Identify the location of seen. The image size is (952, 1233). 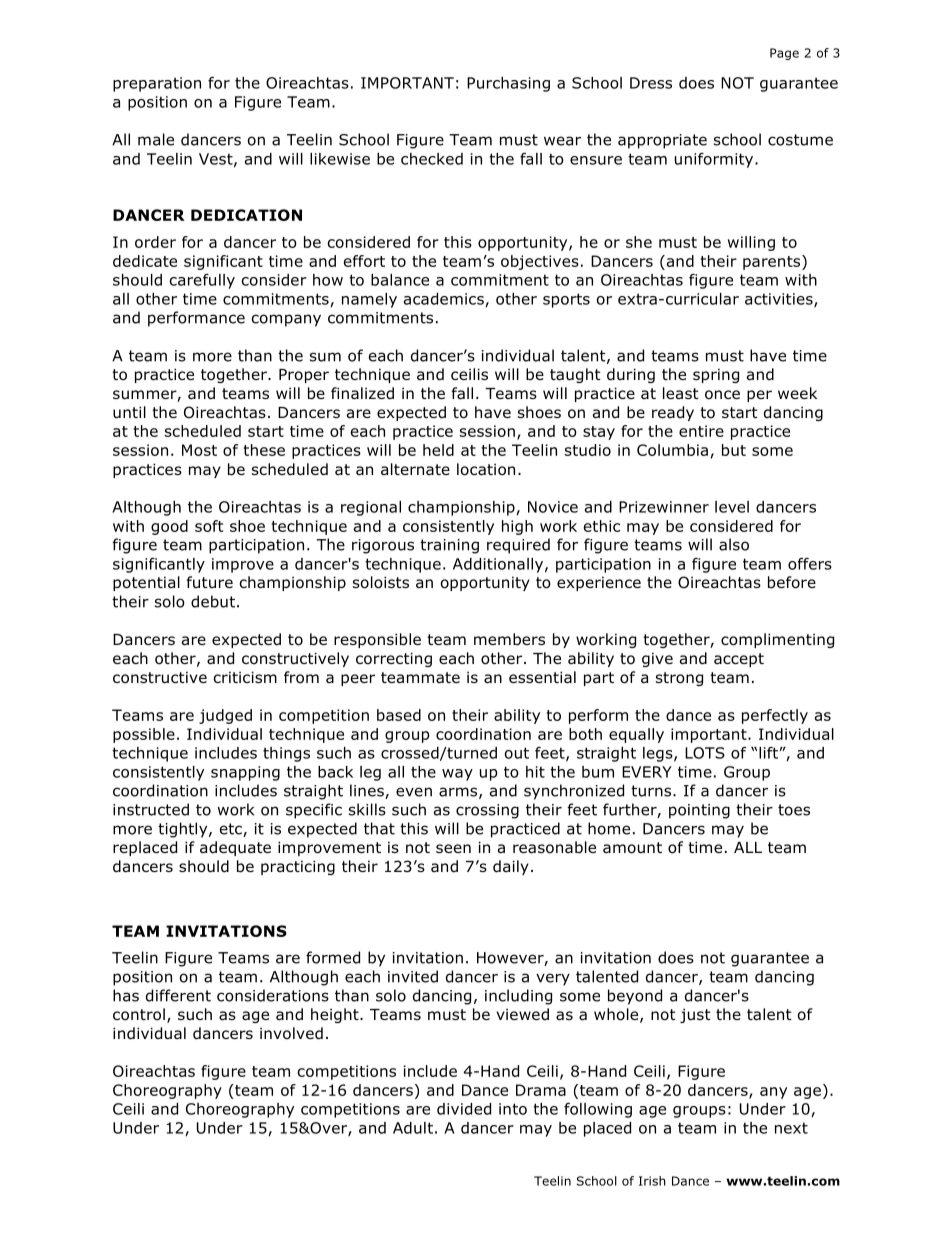
(453, 848).
